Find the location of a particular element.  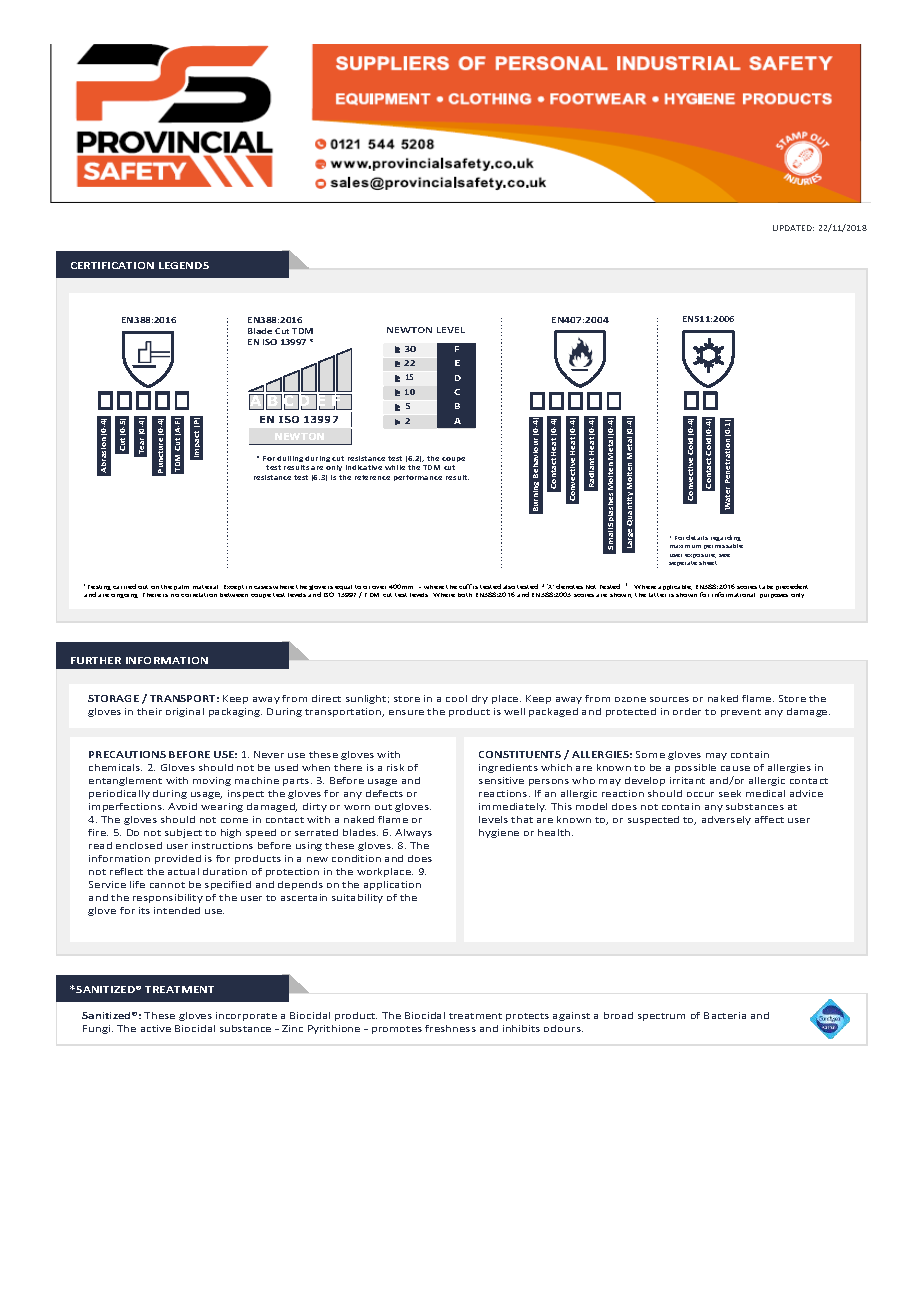

adversely is located at coordinates (726, 820).
